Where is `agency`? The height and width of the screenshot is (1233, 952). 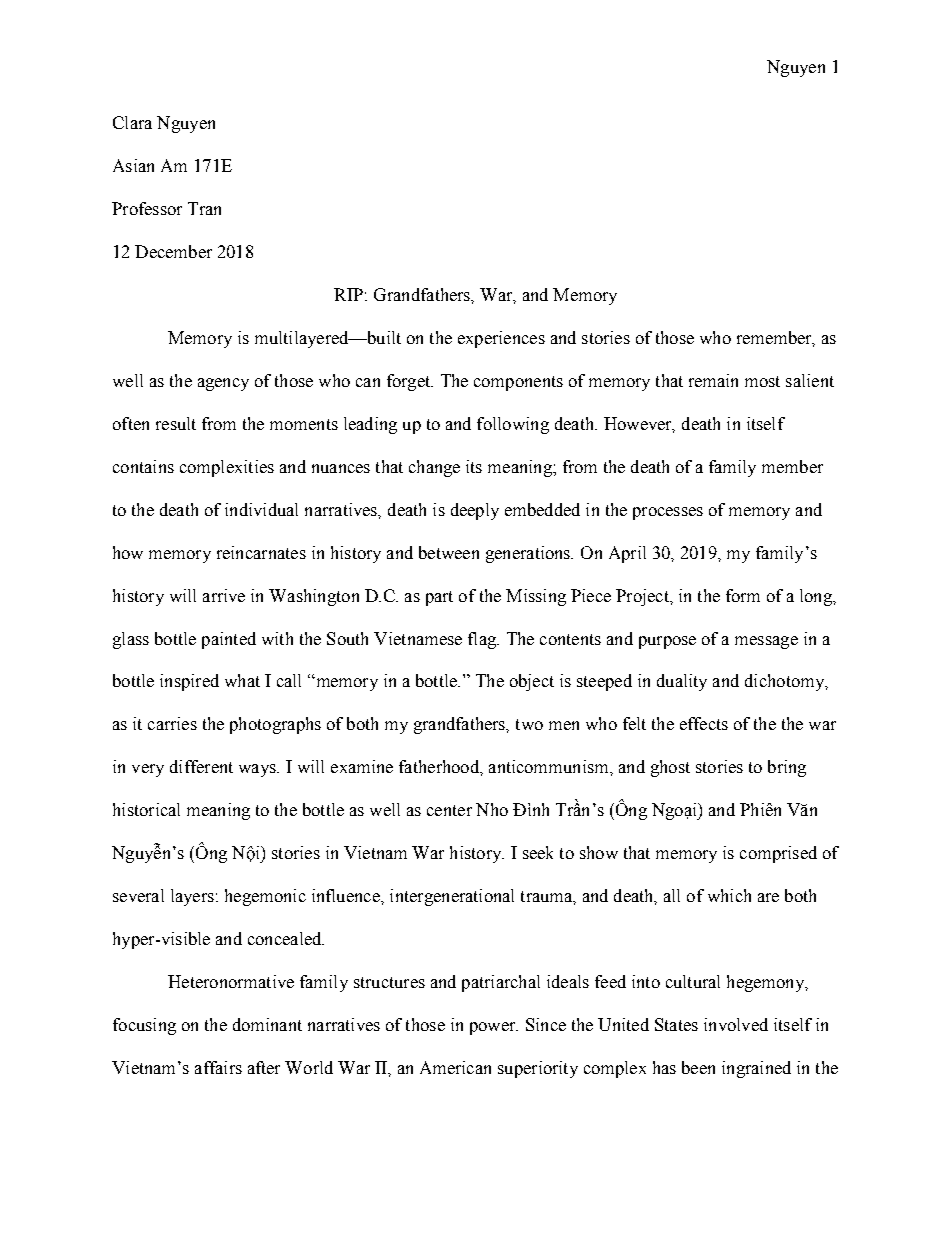 agency is located at coordinates (223, 384).
